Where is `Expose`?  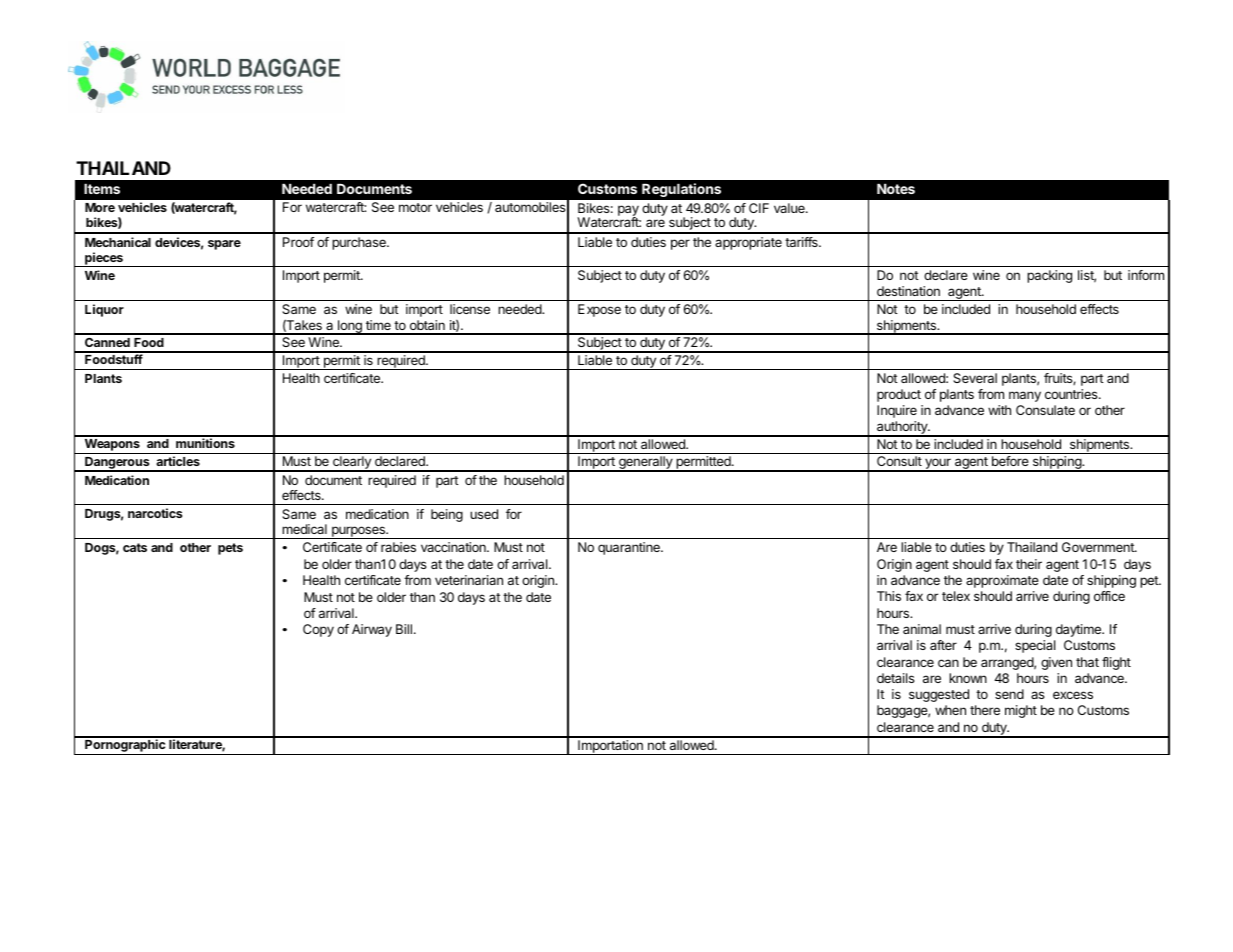 Expose is located at coordinates (599, 310).
